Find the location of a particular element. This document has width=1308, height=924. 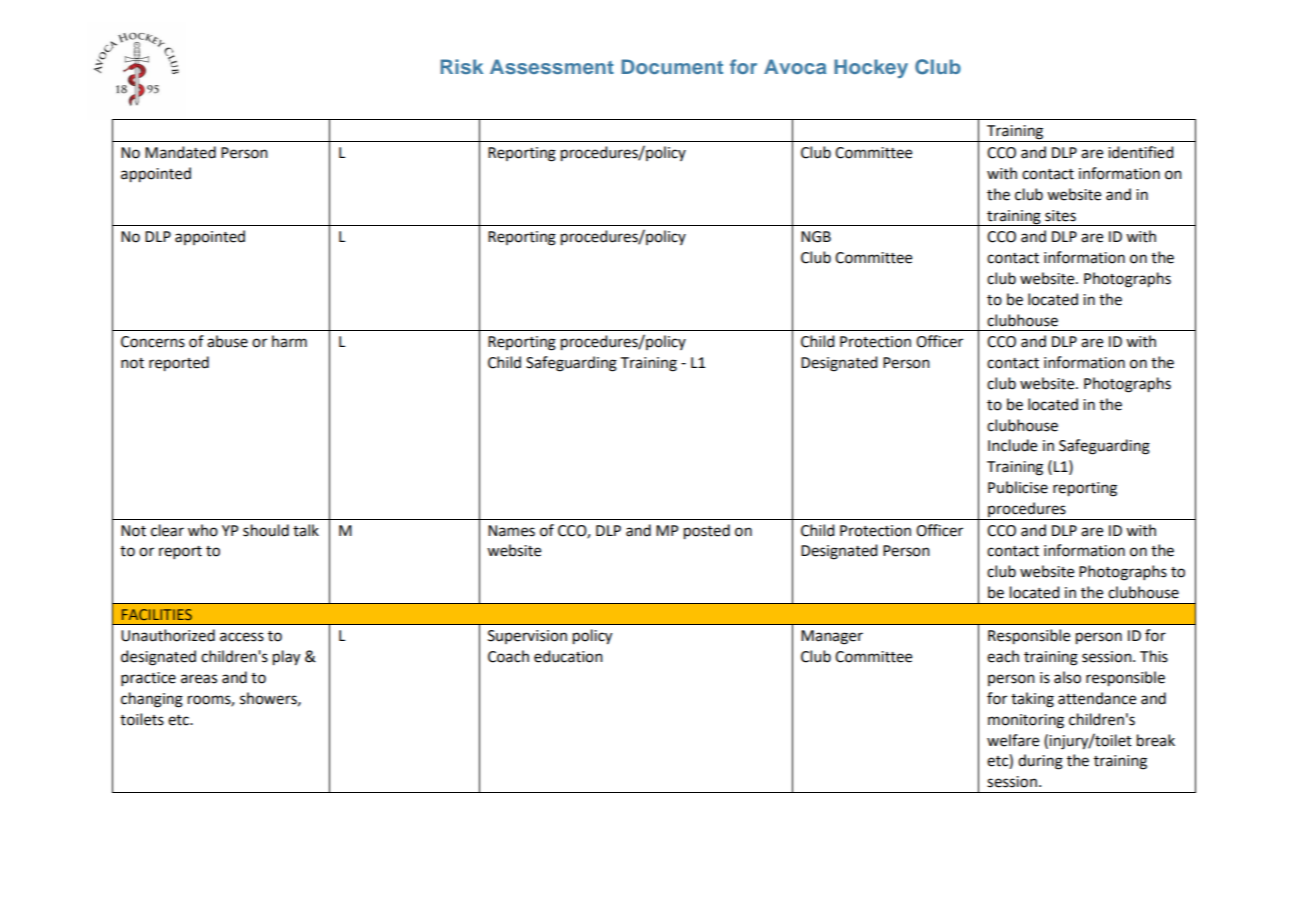

posted is located at coordinates (707, 532).
